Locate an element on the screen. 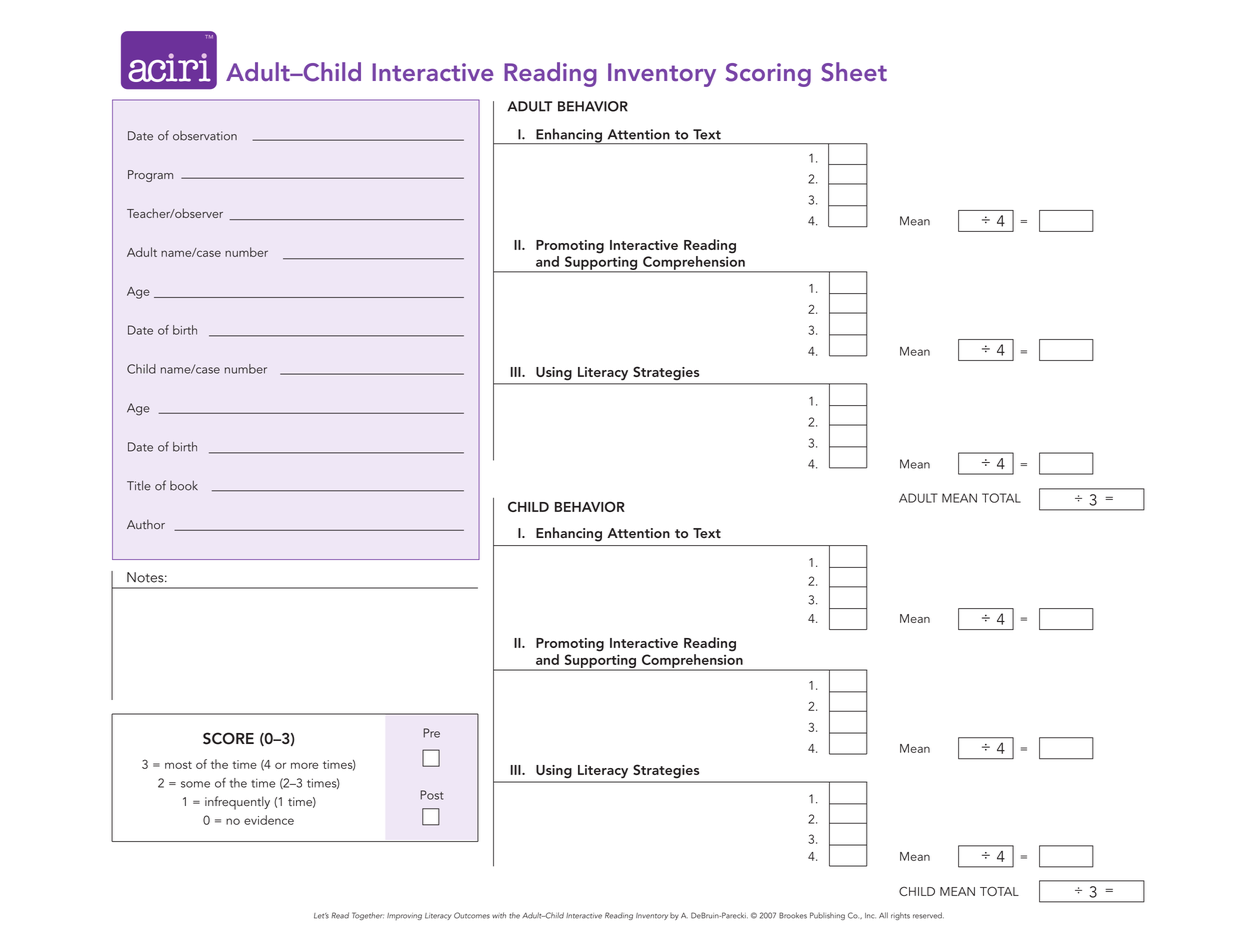 The height and width of the screenshot is (952, 1233). with is located at coordinates (499, 915).
